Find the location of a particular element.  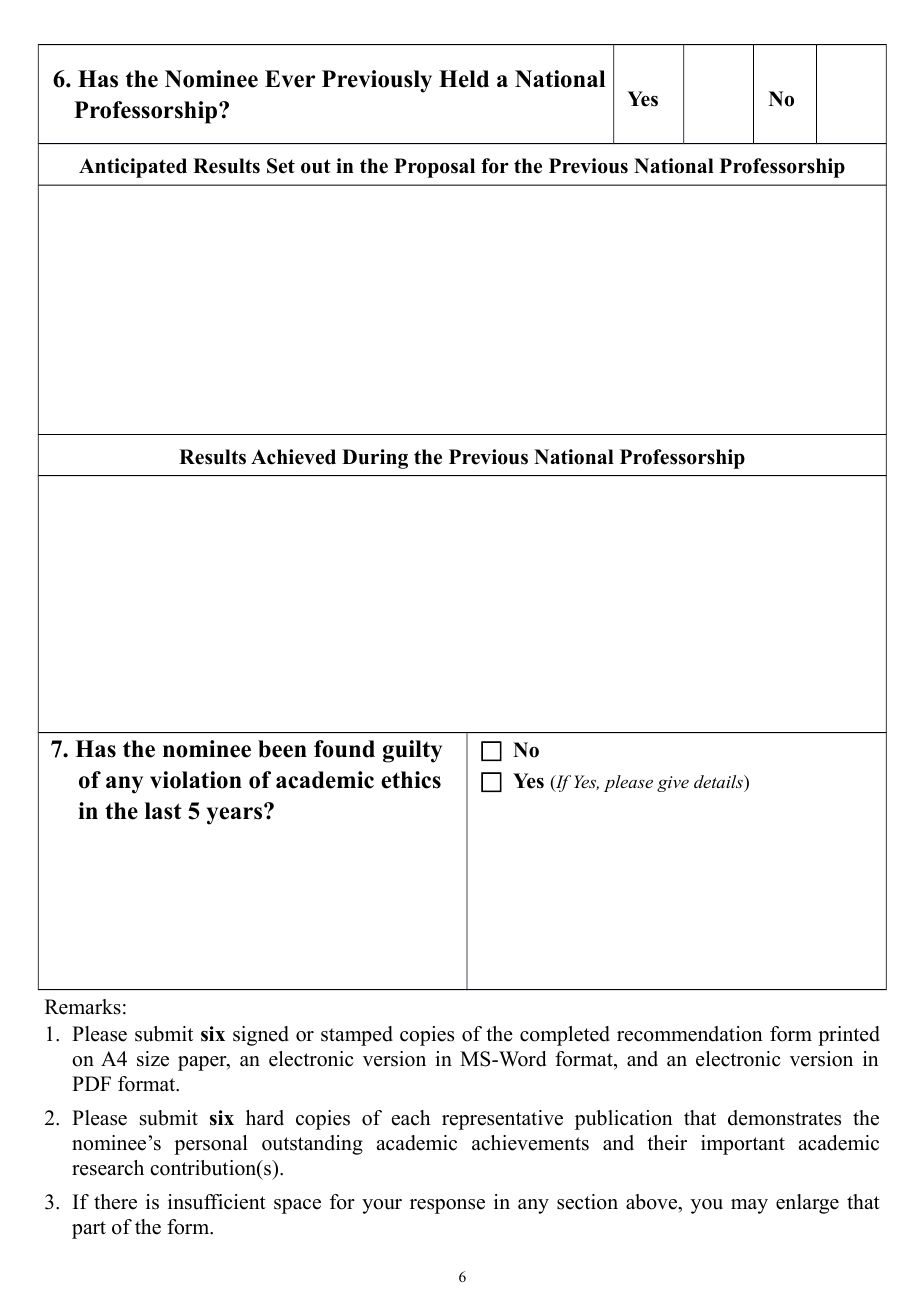

ethics is located at coordinates (411, 780).
